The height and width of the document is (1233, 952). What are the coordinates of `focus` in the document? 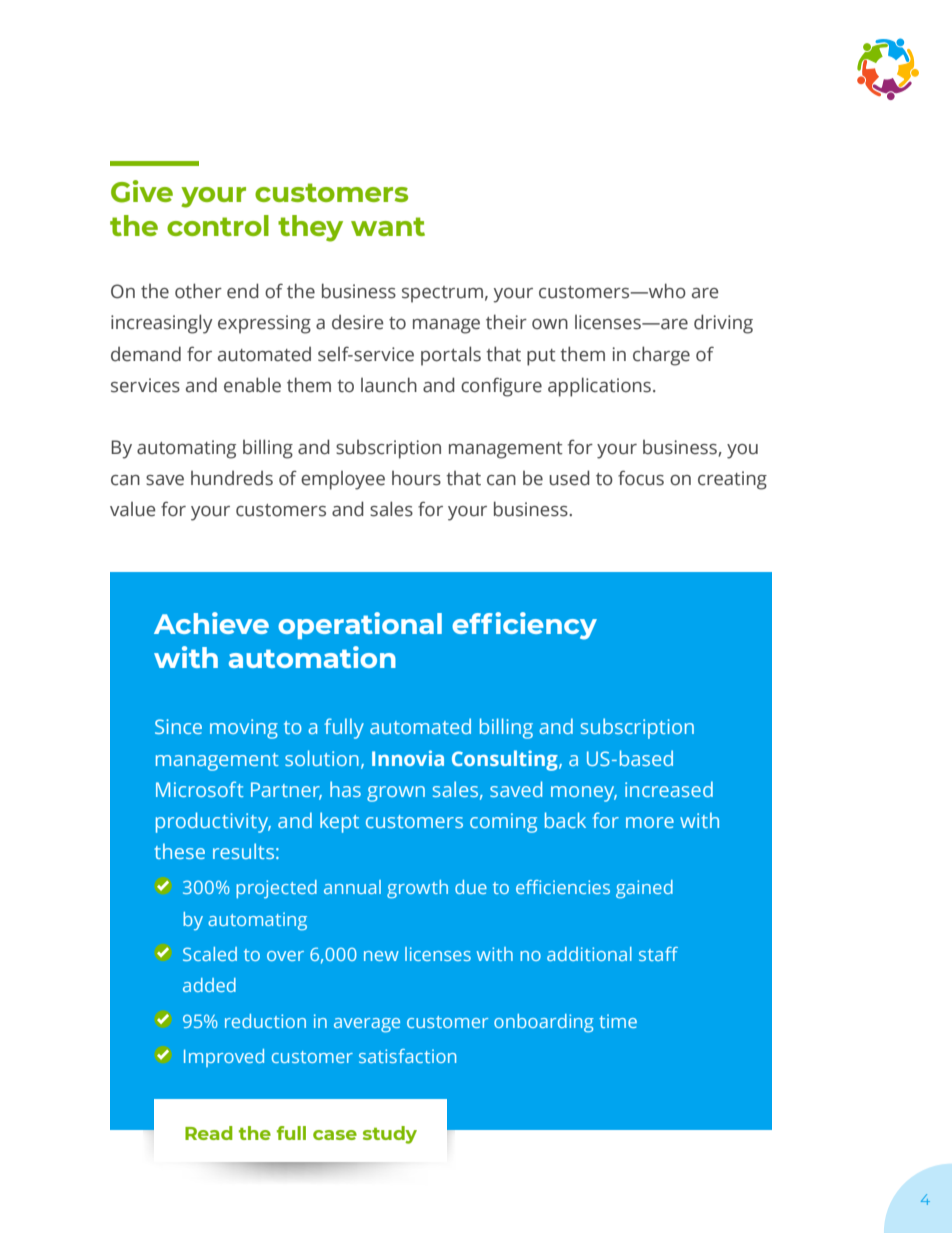 It's located at (641, 478).
